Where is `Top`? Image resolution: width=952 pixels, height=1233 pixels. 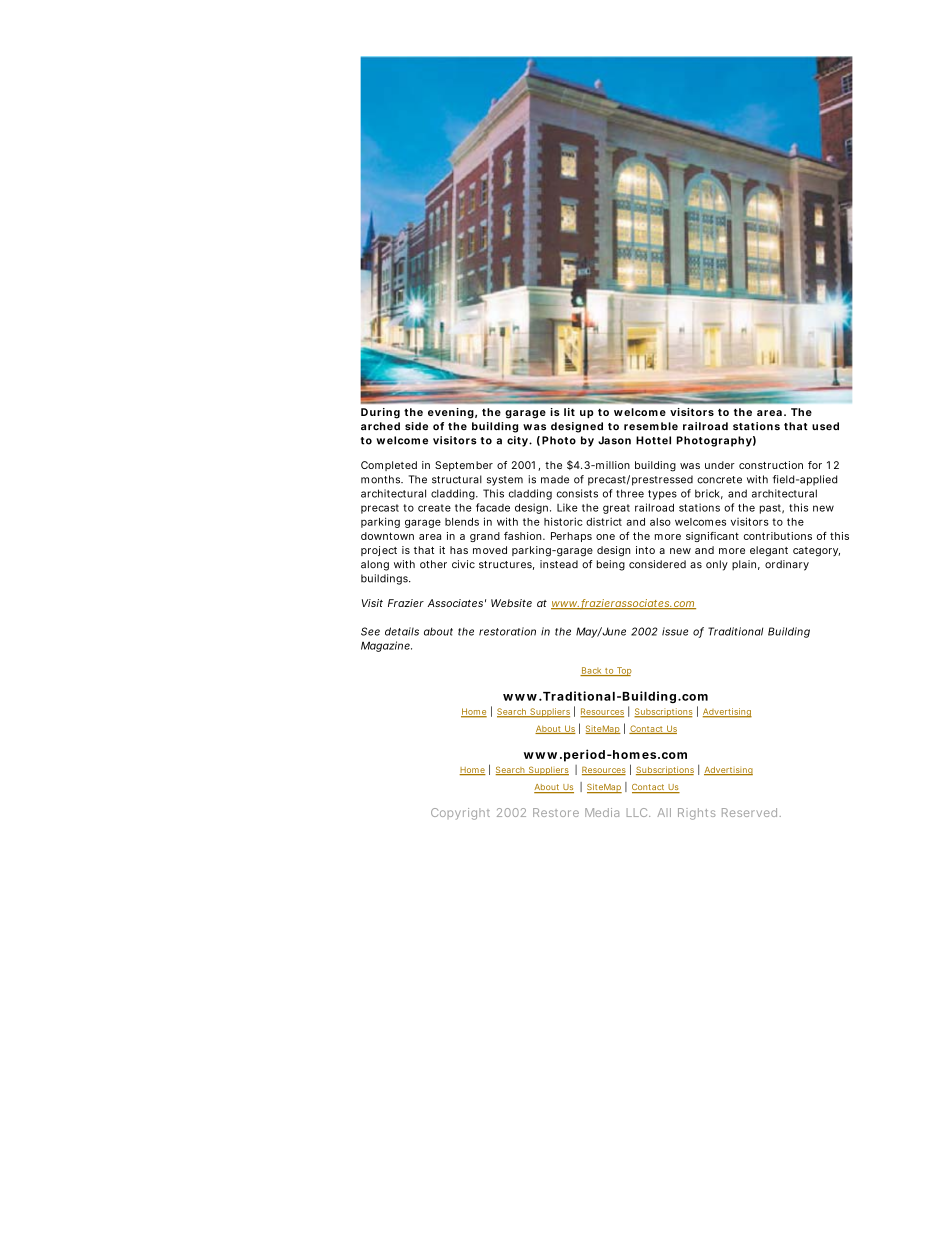 Top is located at coordinates (624, 671).
